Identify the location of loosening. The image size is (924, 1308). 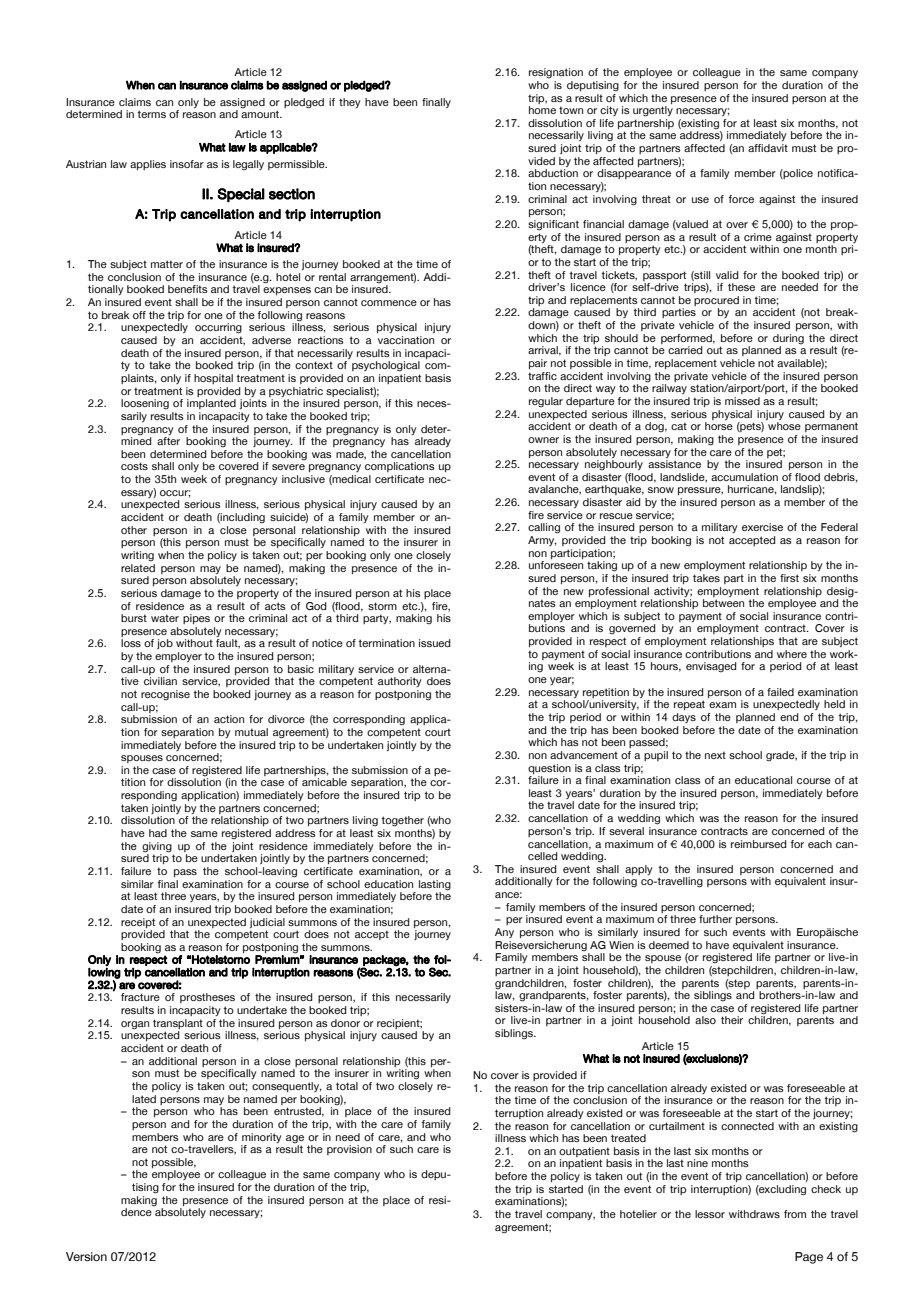
(145, 404).
